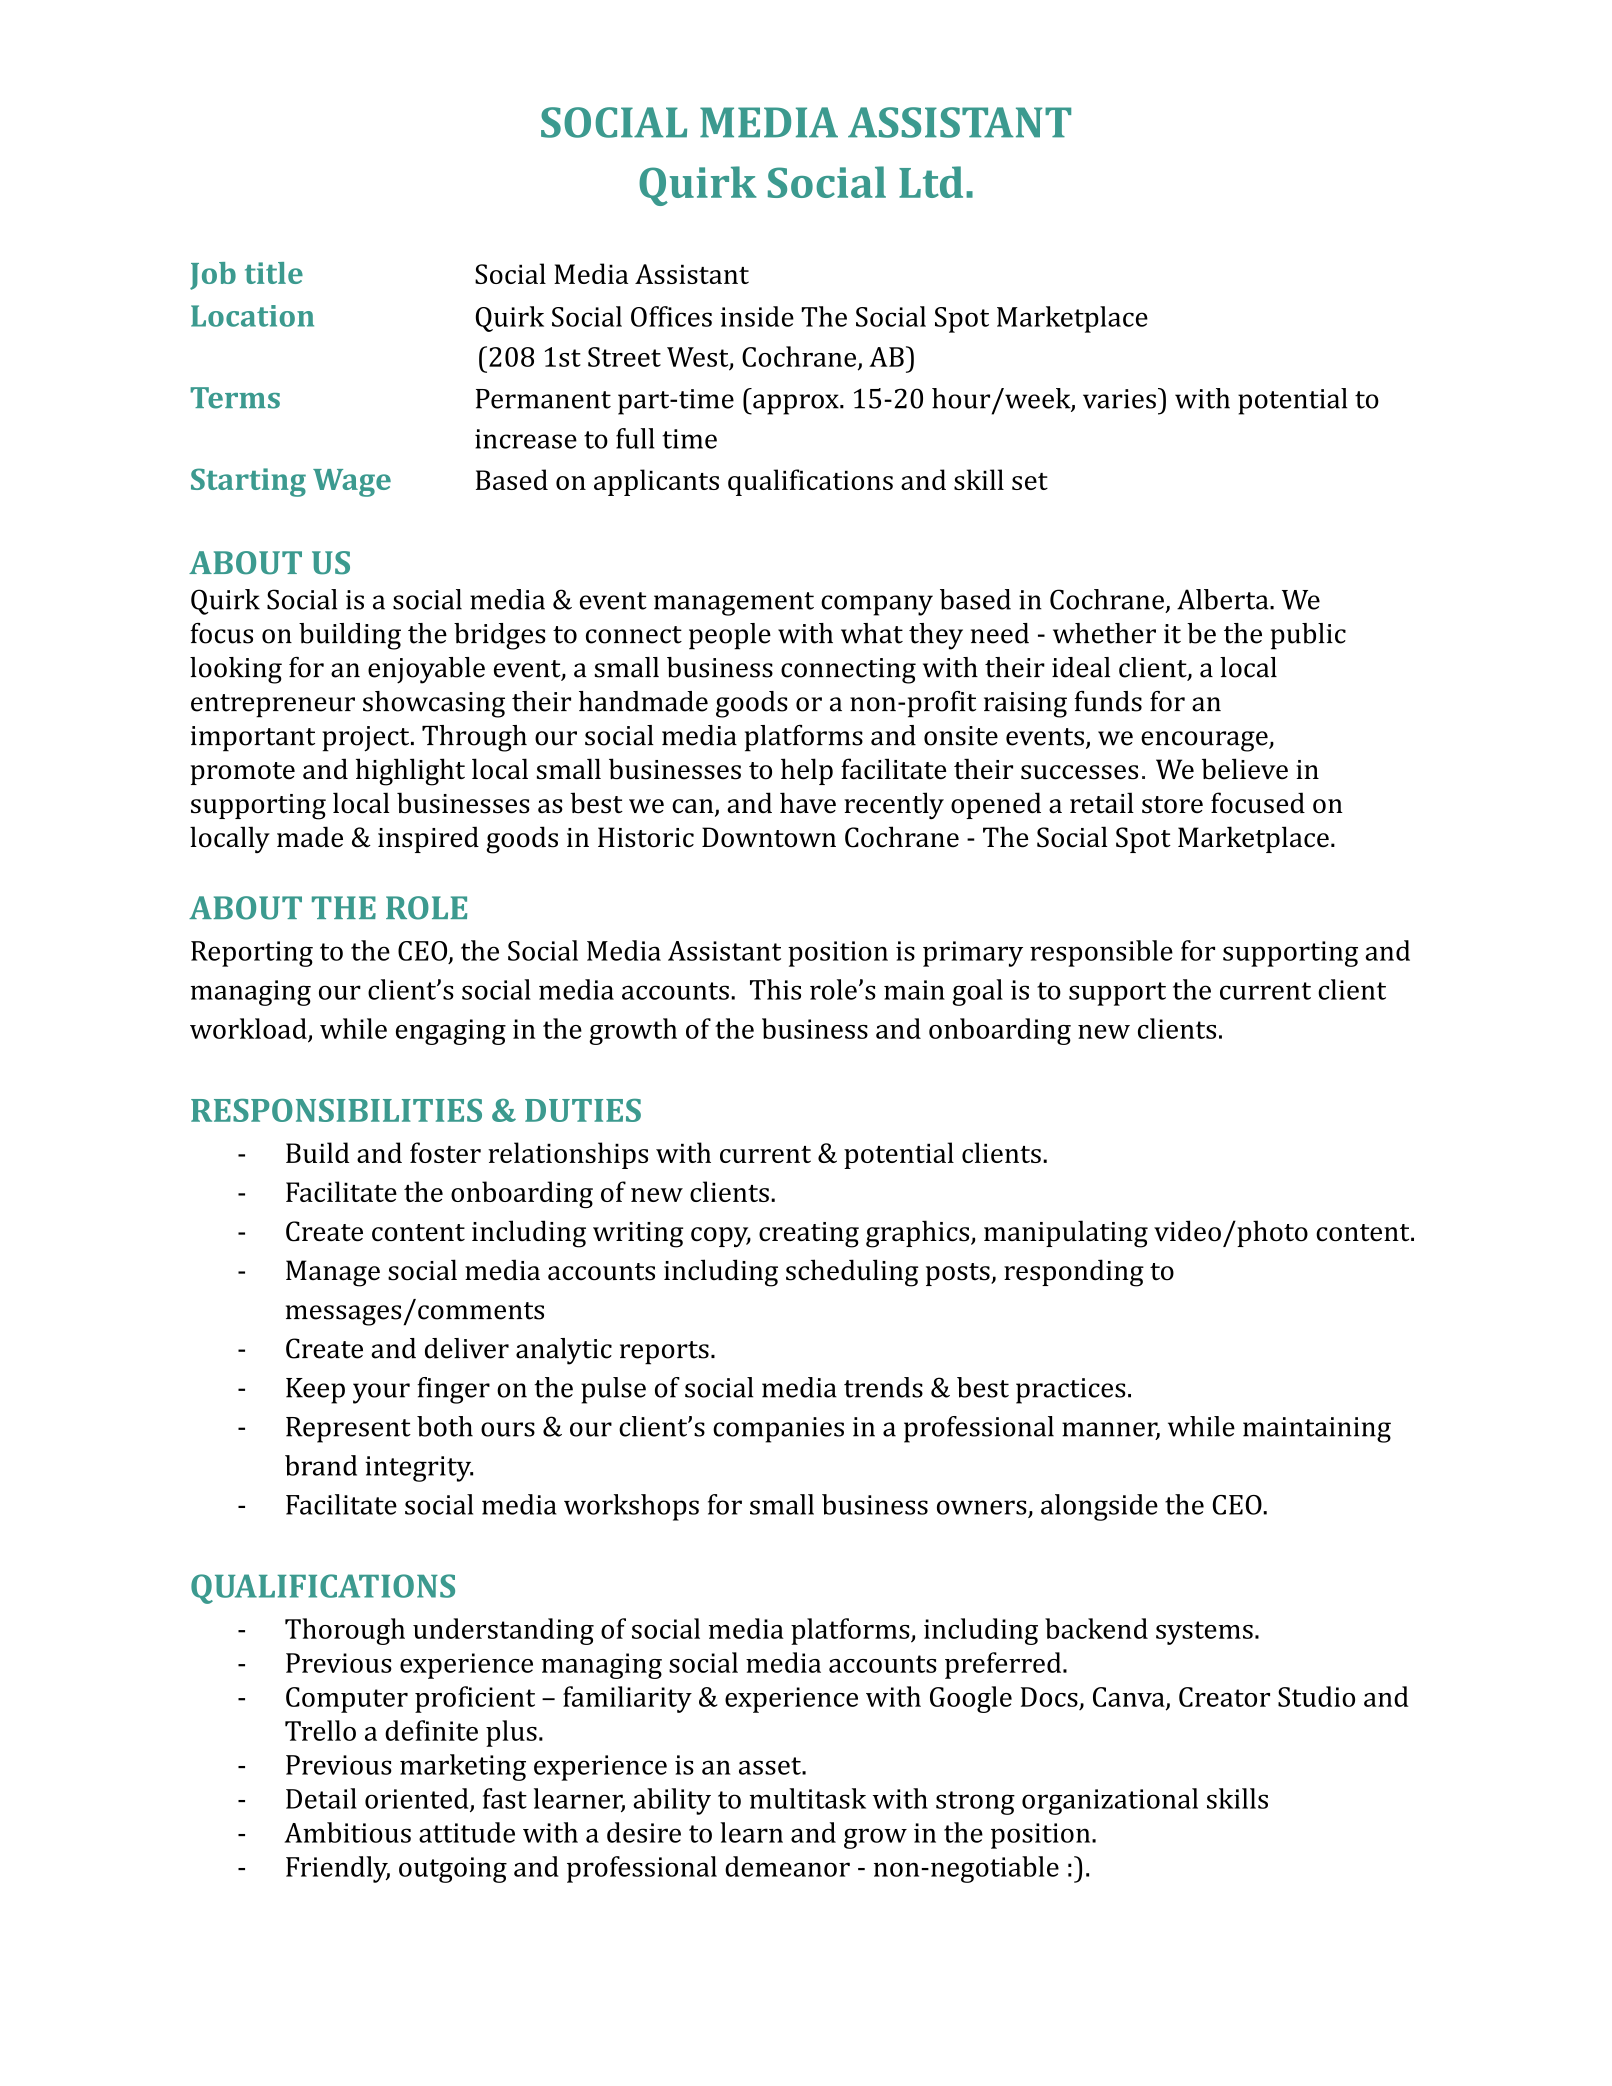 The image size is (1612, 2086). Describe the element at coordinates (1101, 953) in the page. I see `responsible` at that location.
